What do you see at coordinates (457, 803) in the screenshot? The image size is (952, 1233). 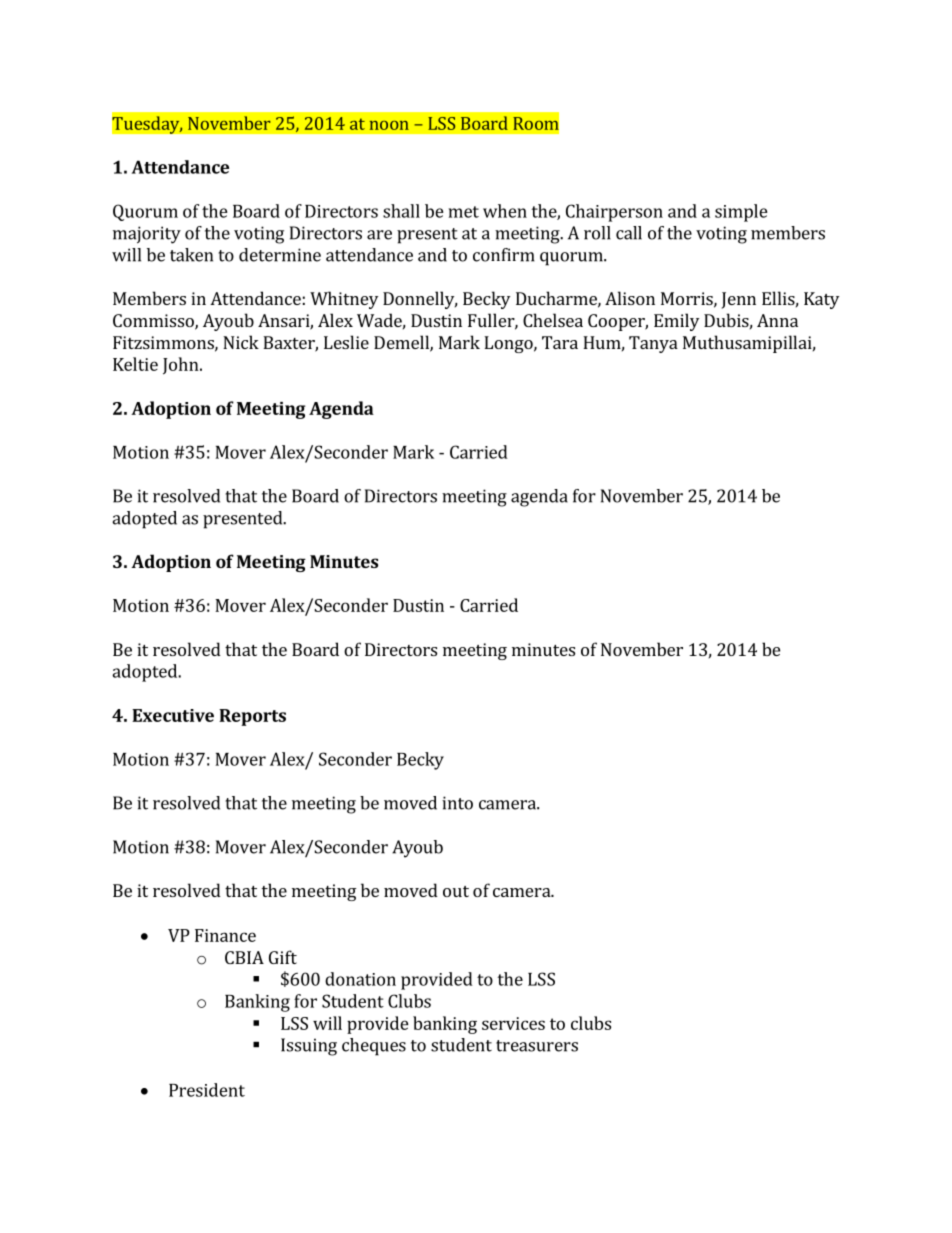 I see `into` at bounding box center [457, 803].
